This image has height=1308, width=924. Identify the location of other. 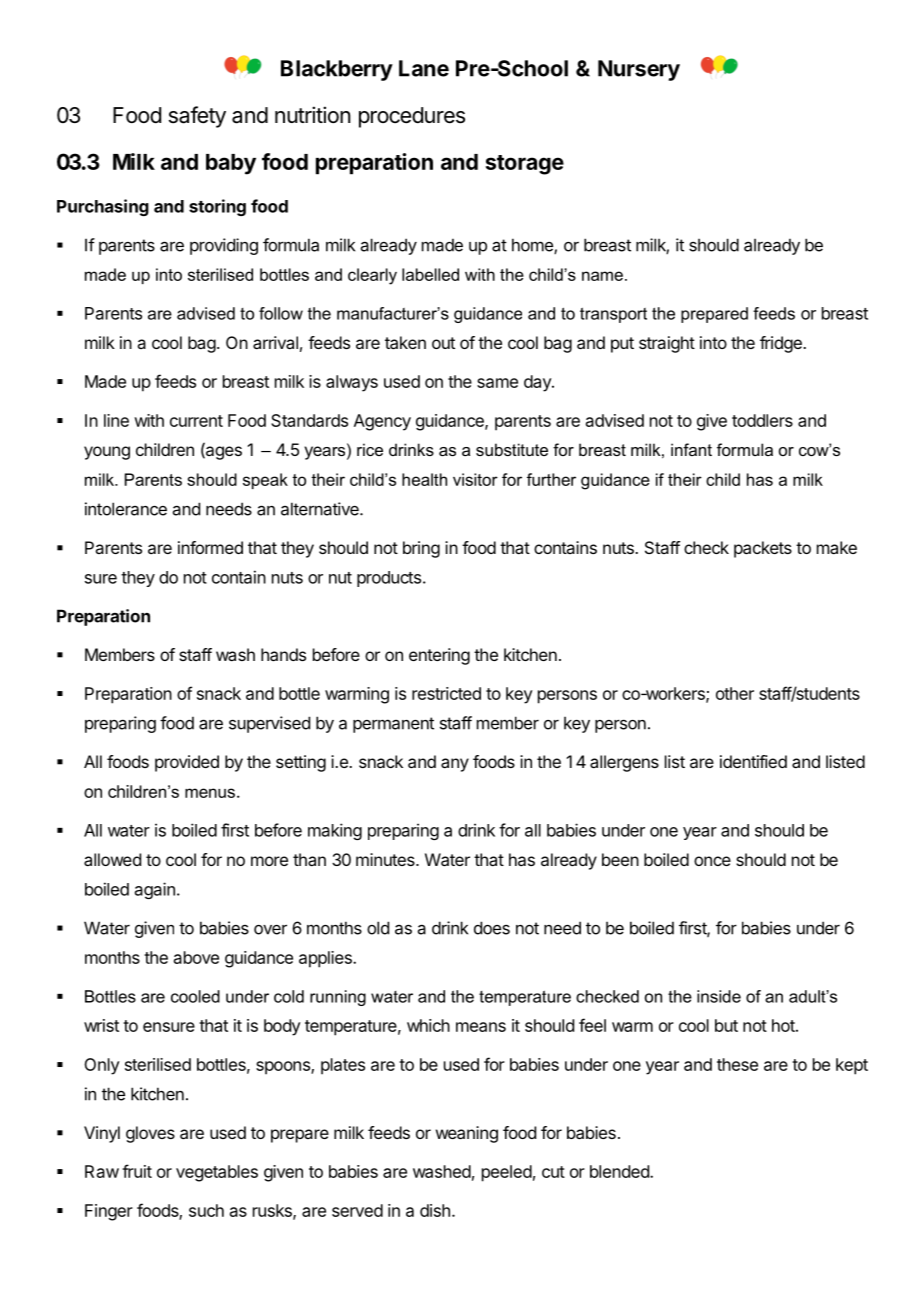
(735, 693).
